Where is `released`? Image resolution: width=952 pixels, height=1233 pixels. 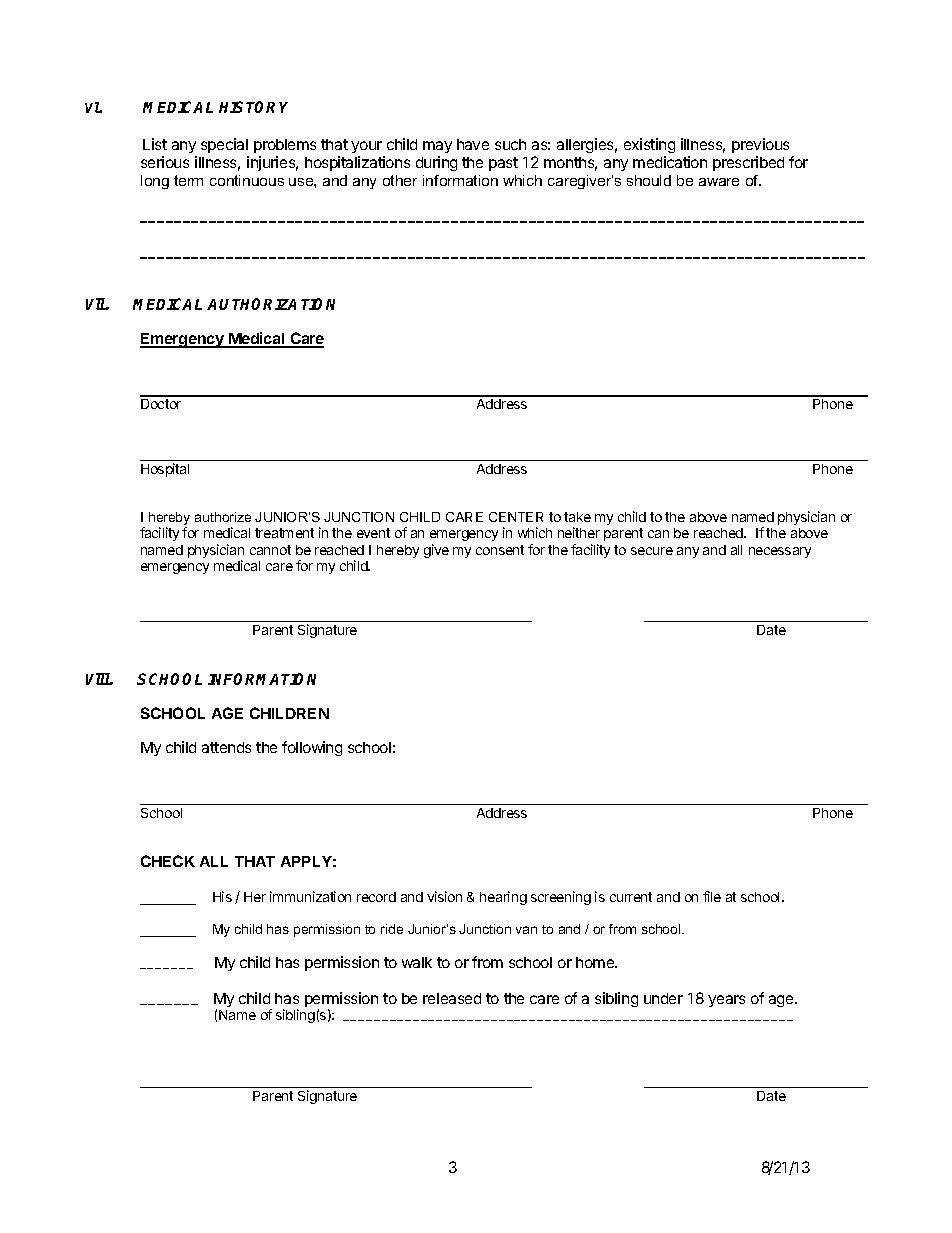
released is located at coordinates (452, 998).
